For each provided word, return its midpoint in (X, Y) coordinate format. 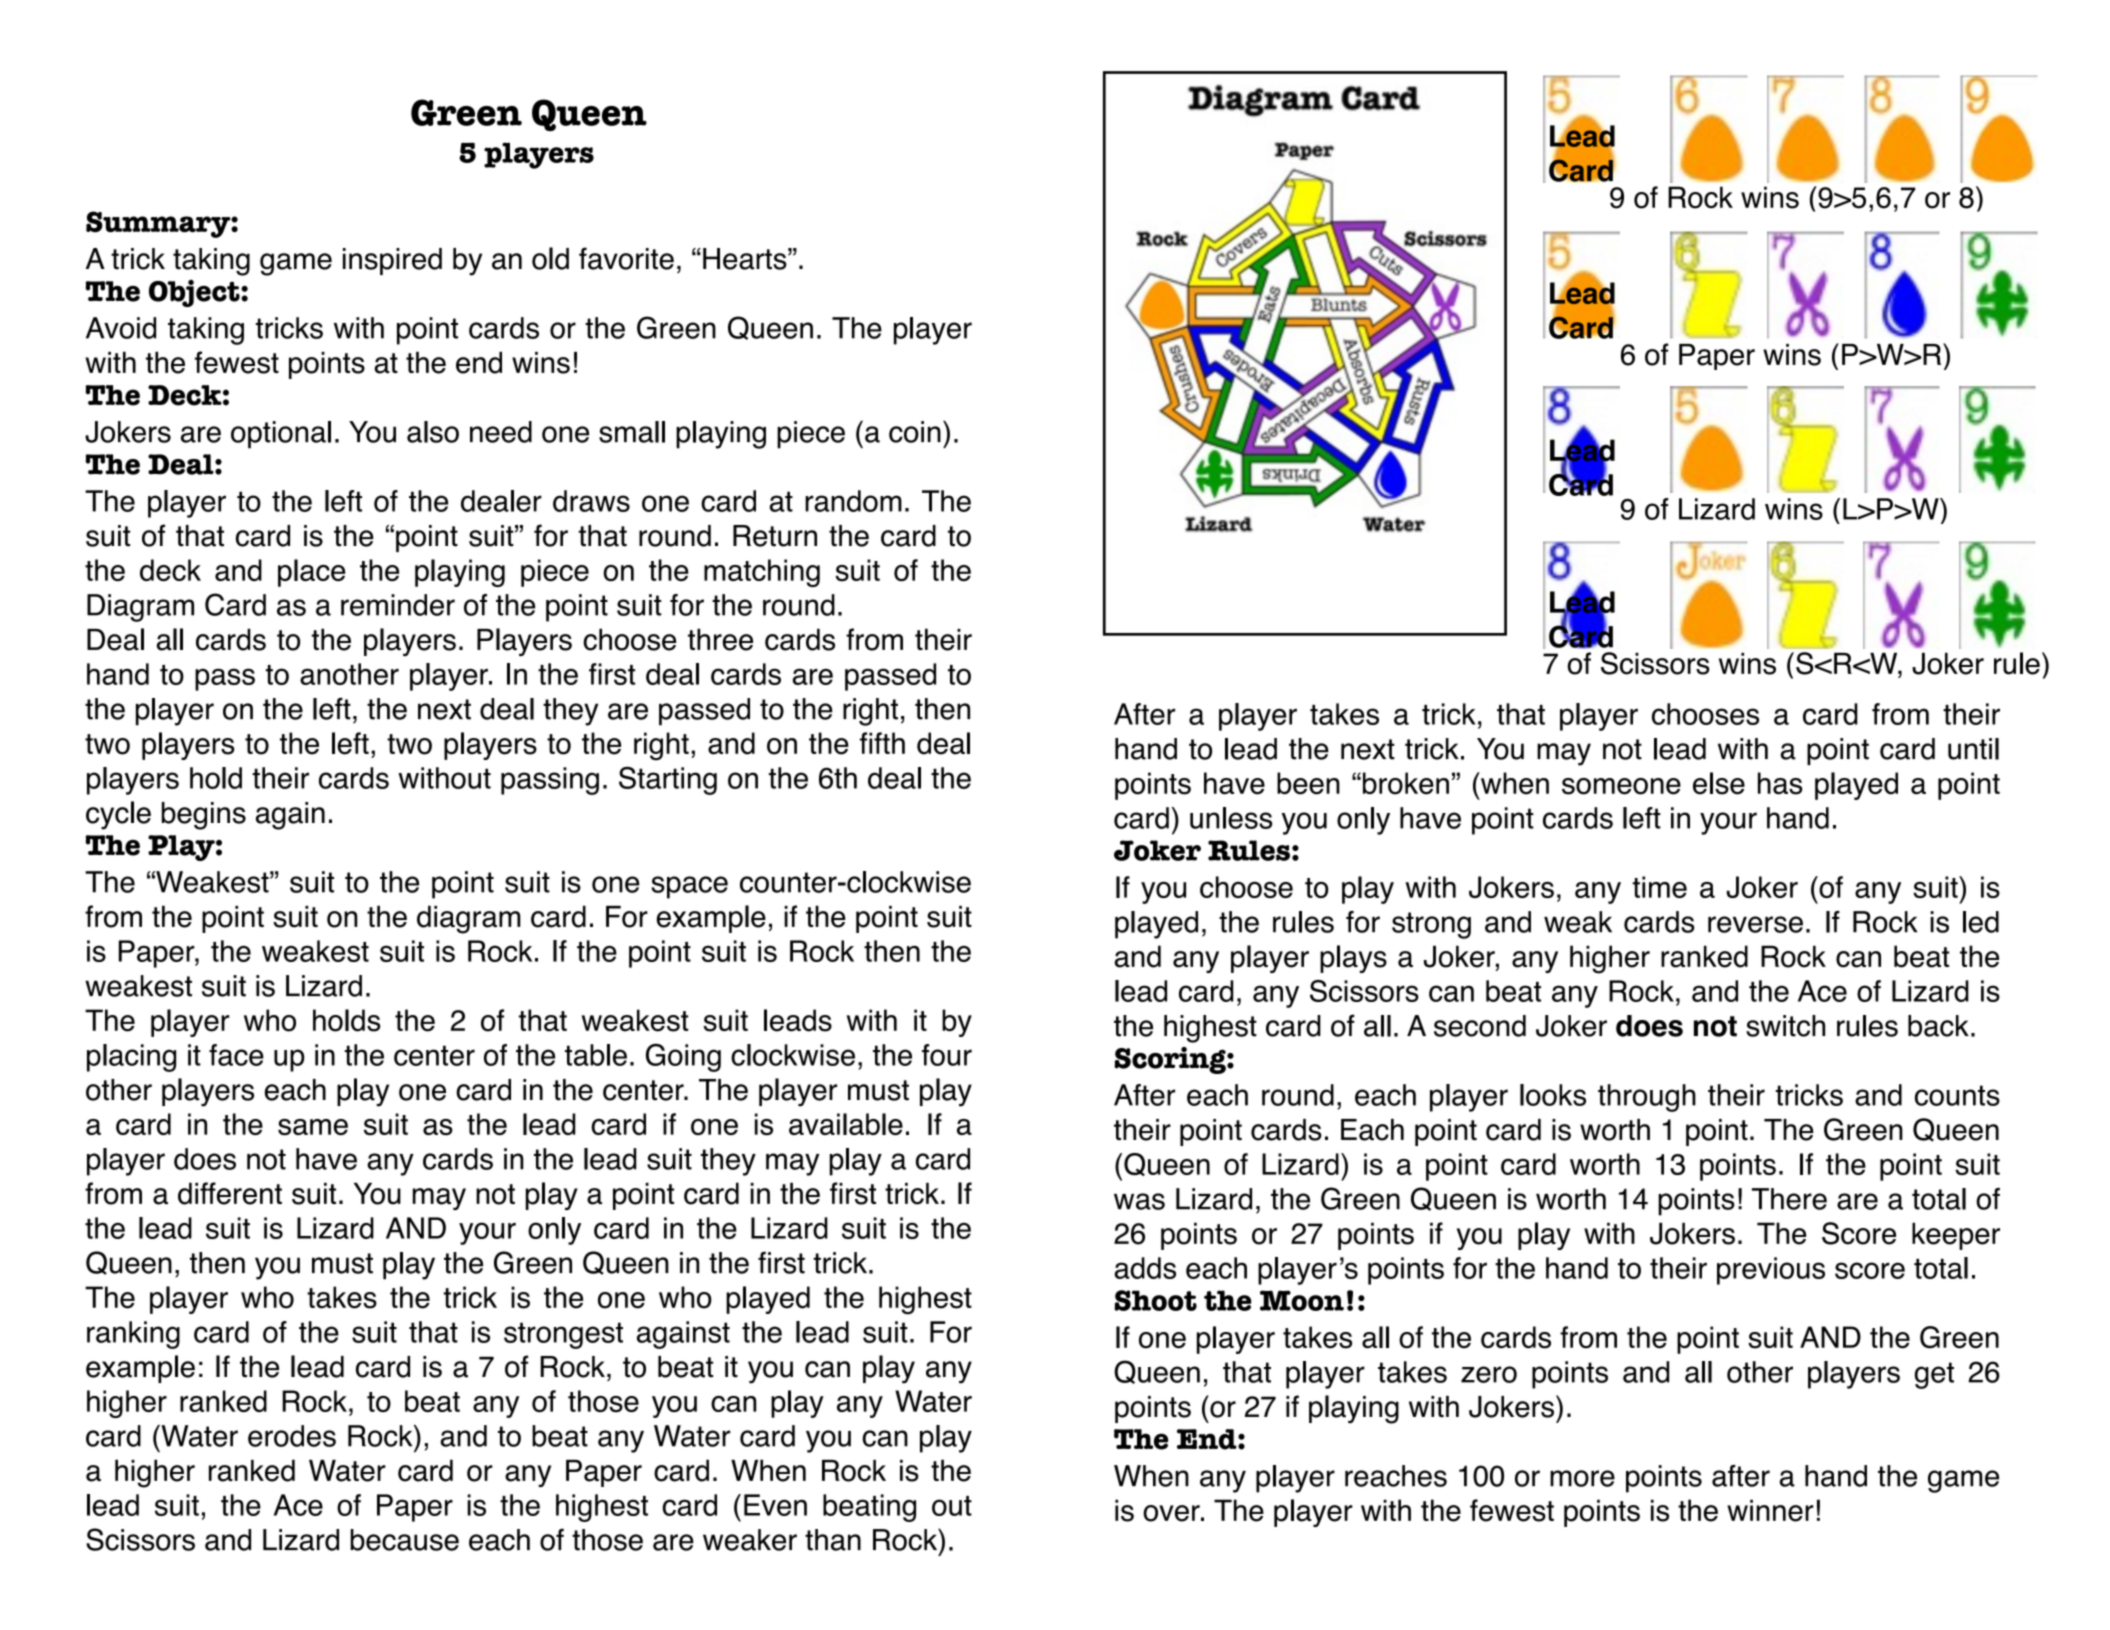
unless (1231, 818)
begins (204, 816)
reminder (398, 605)
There (1789, 1199)
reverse (1755, 924)
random (853, 501)
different (230, 1193)
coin (915, 432)
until (1973, 749)
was (1139, 1201)
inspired (392, 261)
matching (762, 573)
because (405, 1540)
